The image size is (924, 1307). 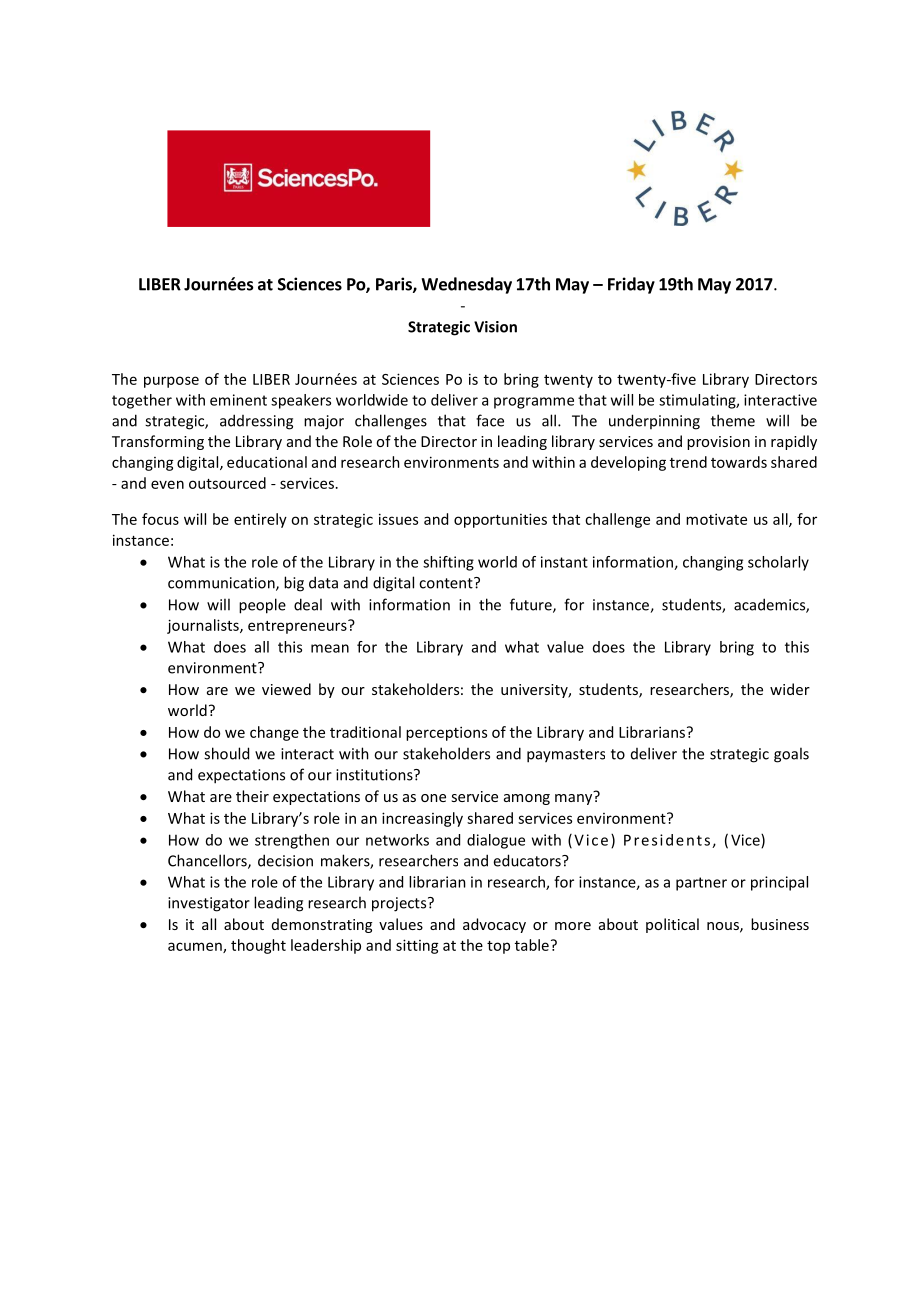 What do you see at coordinates (226, 753) in the document?
I see `should` at bounding box center [226, 753].
